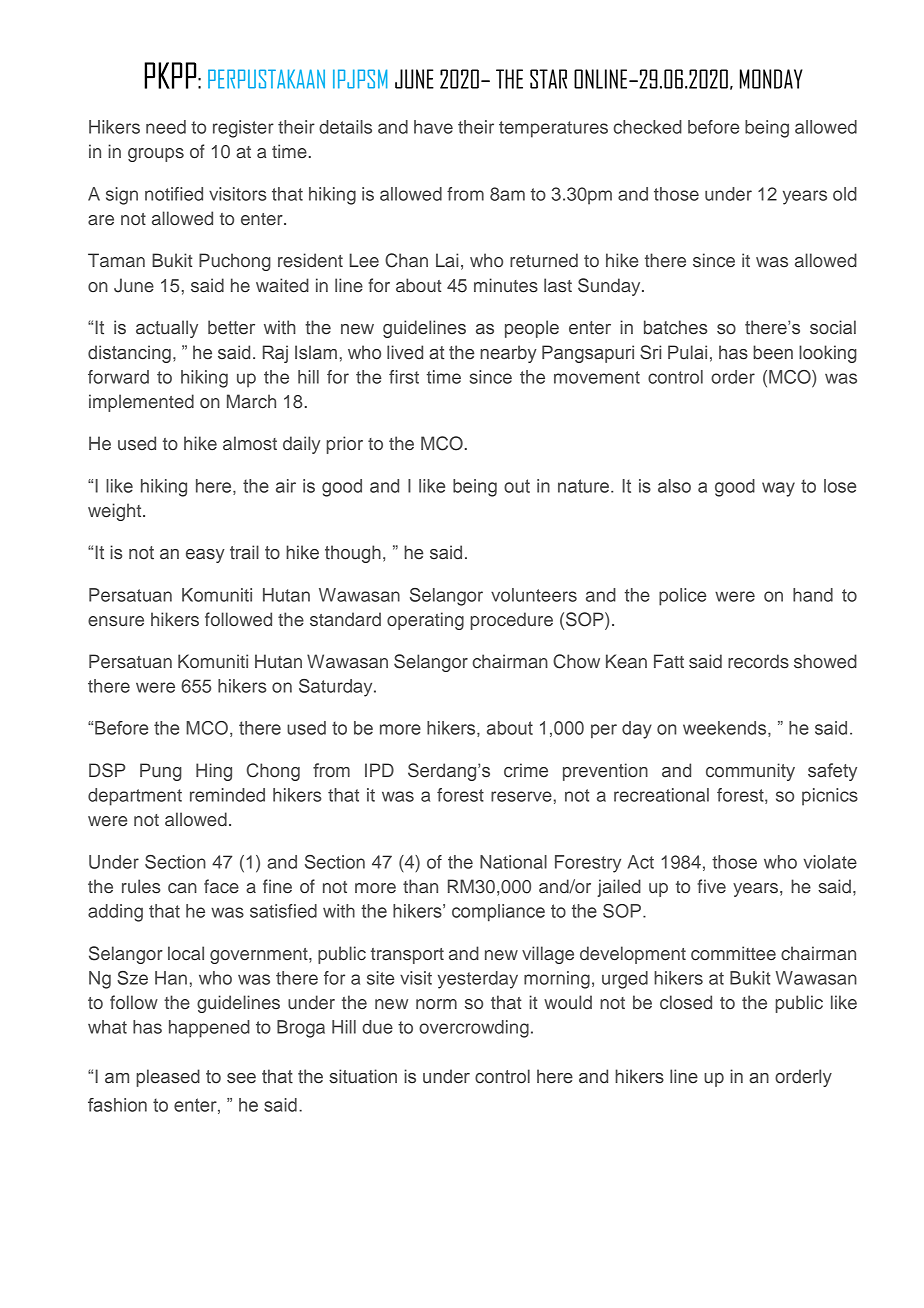 The image size is (924, 1308). Describe the element at coordinates (433, 127) in the document. I see `have` at that location.
